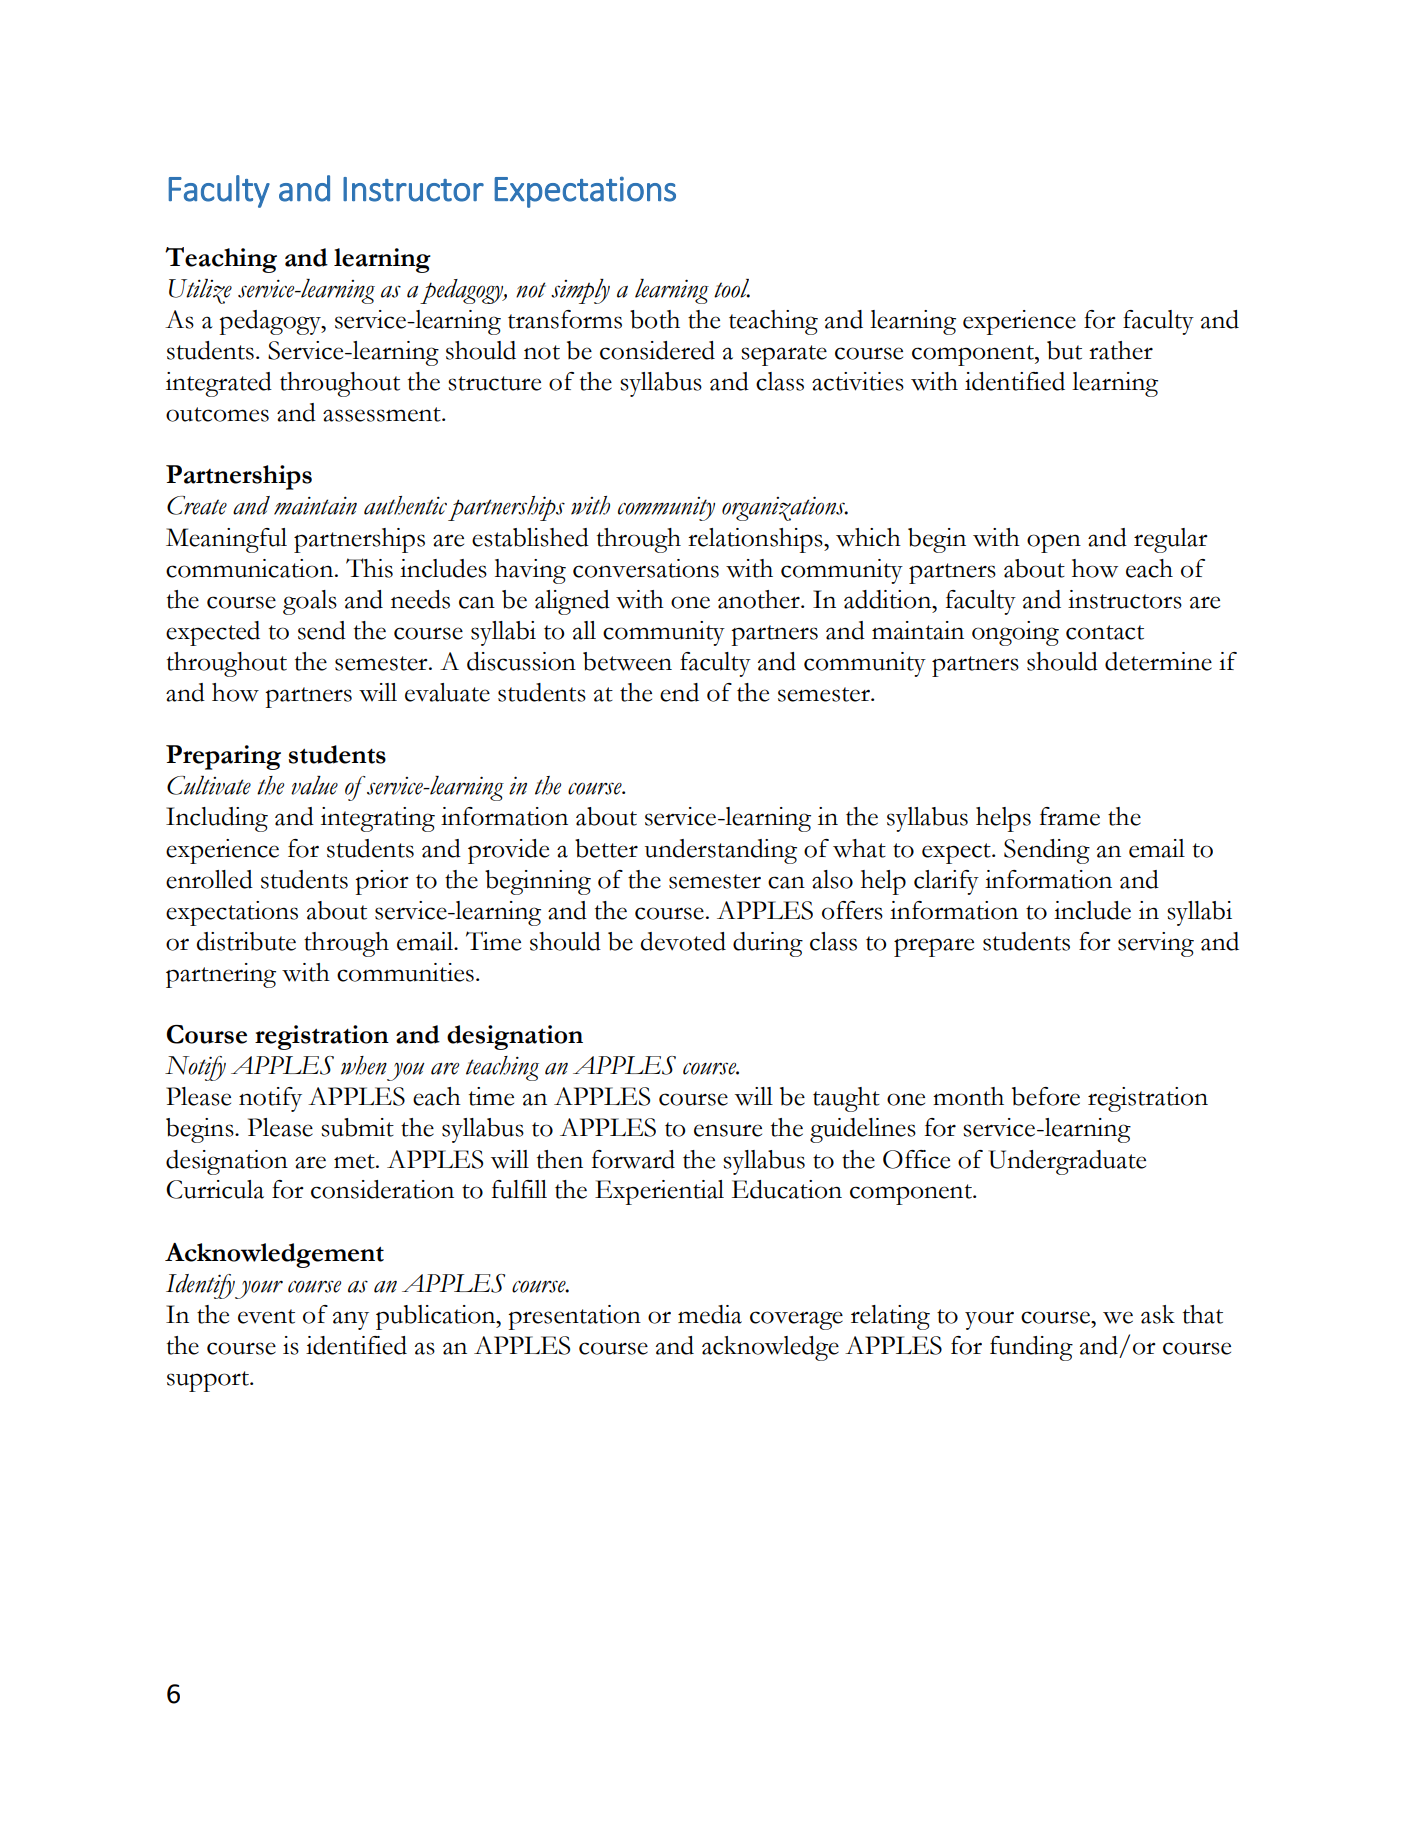  What do you see at coordinates (1031, 1348) in the screenshot?
I see `funding` at bounding box center [1031, 1348].
